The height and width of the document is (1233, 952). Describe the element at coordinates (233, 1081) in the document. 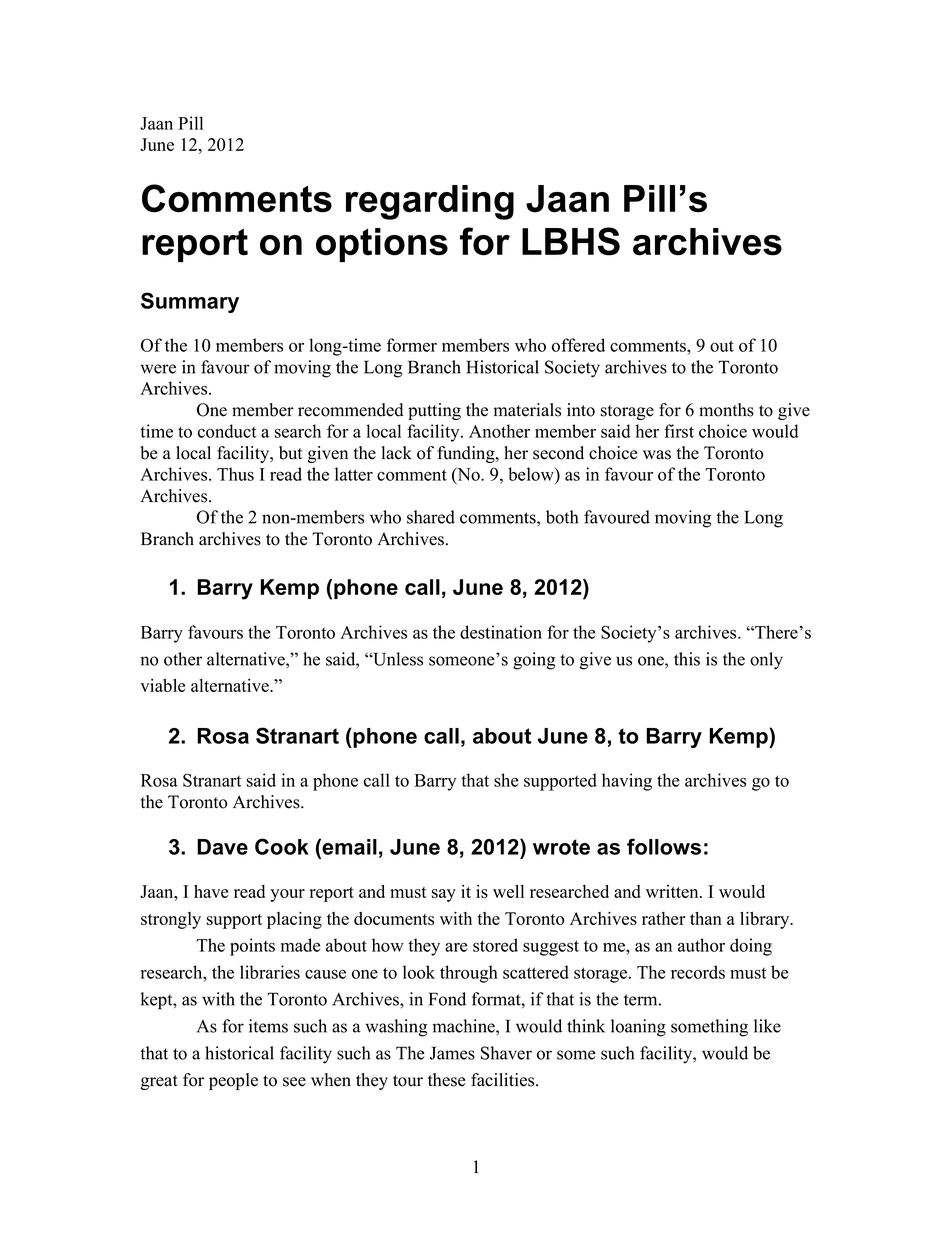

I see `people` at that location.
